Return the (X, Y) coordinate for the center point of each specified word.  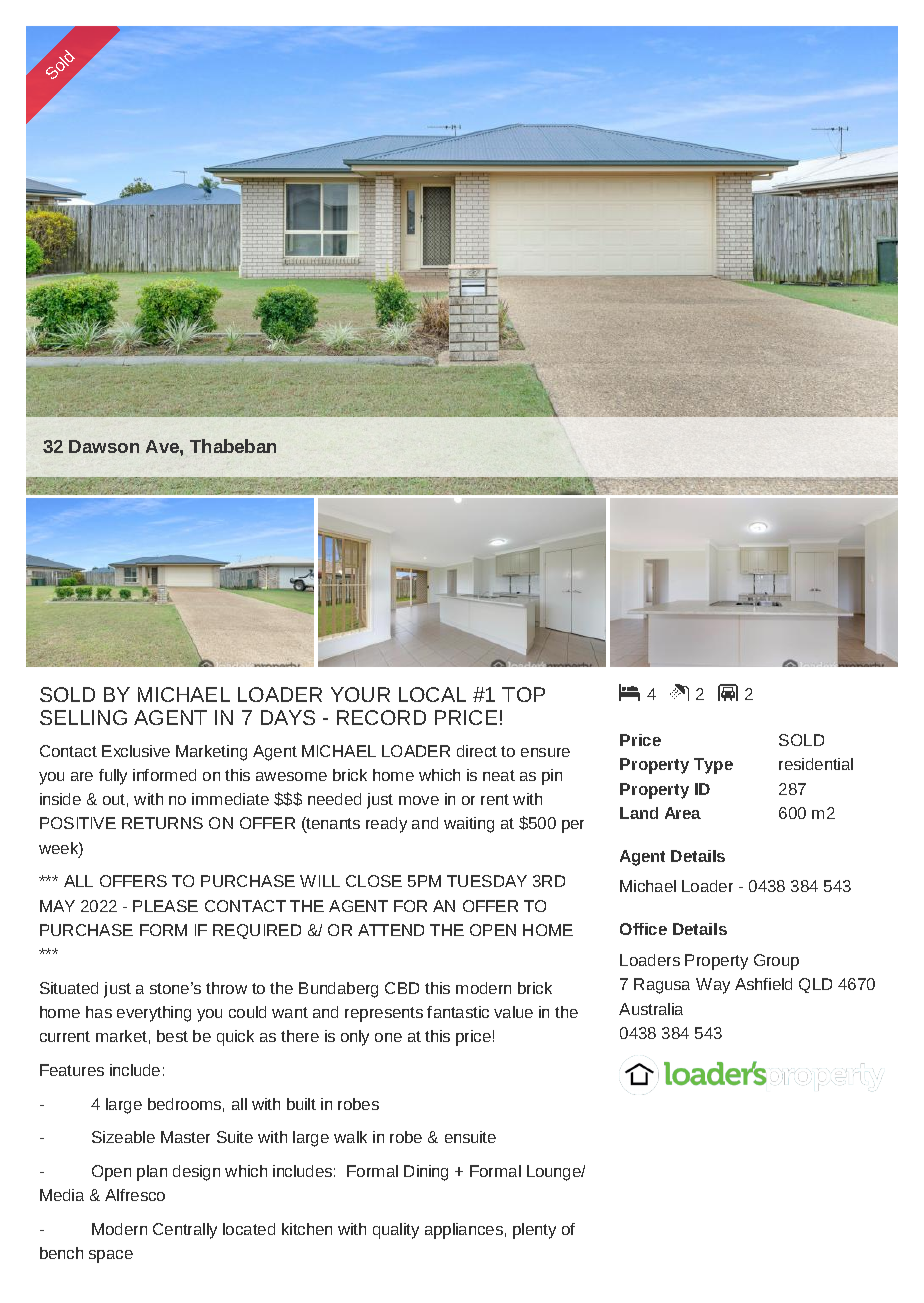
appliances (464, 1231)
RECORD (381, 717)
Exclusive (136, 751)
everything (154, 1014)
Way (713, 986)
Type (713, 766)
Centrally (185, 1231)
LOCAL (432, 694)
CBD (402, 988)
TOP (523, 694)
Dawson (104, 446)
